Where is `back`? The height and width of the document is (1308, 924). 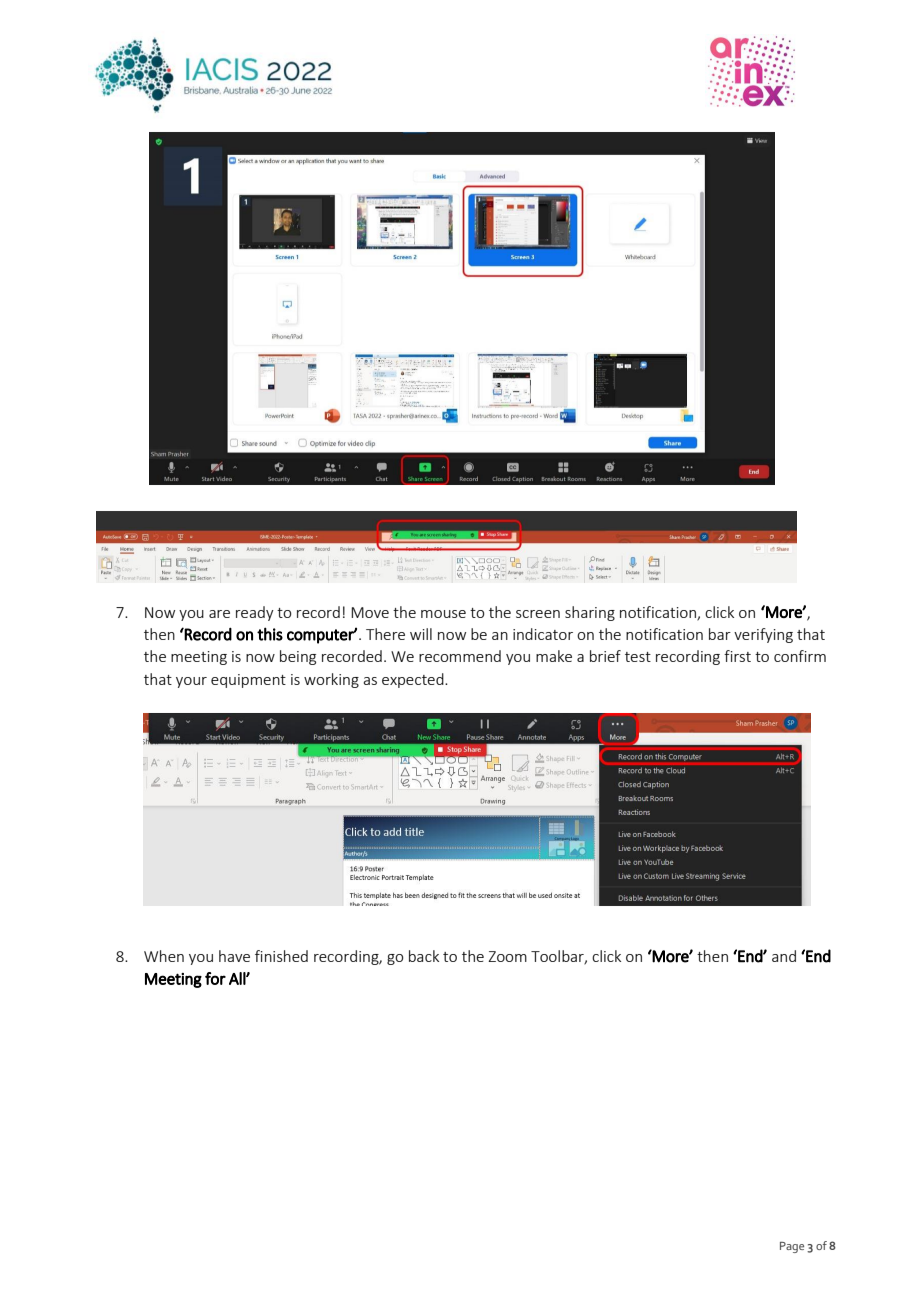 back is located at coordinates (424, 956).
